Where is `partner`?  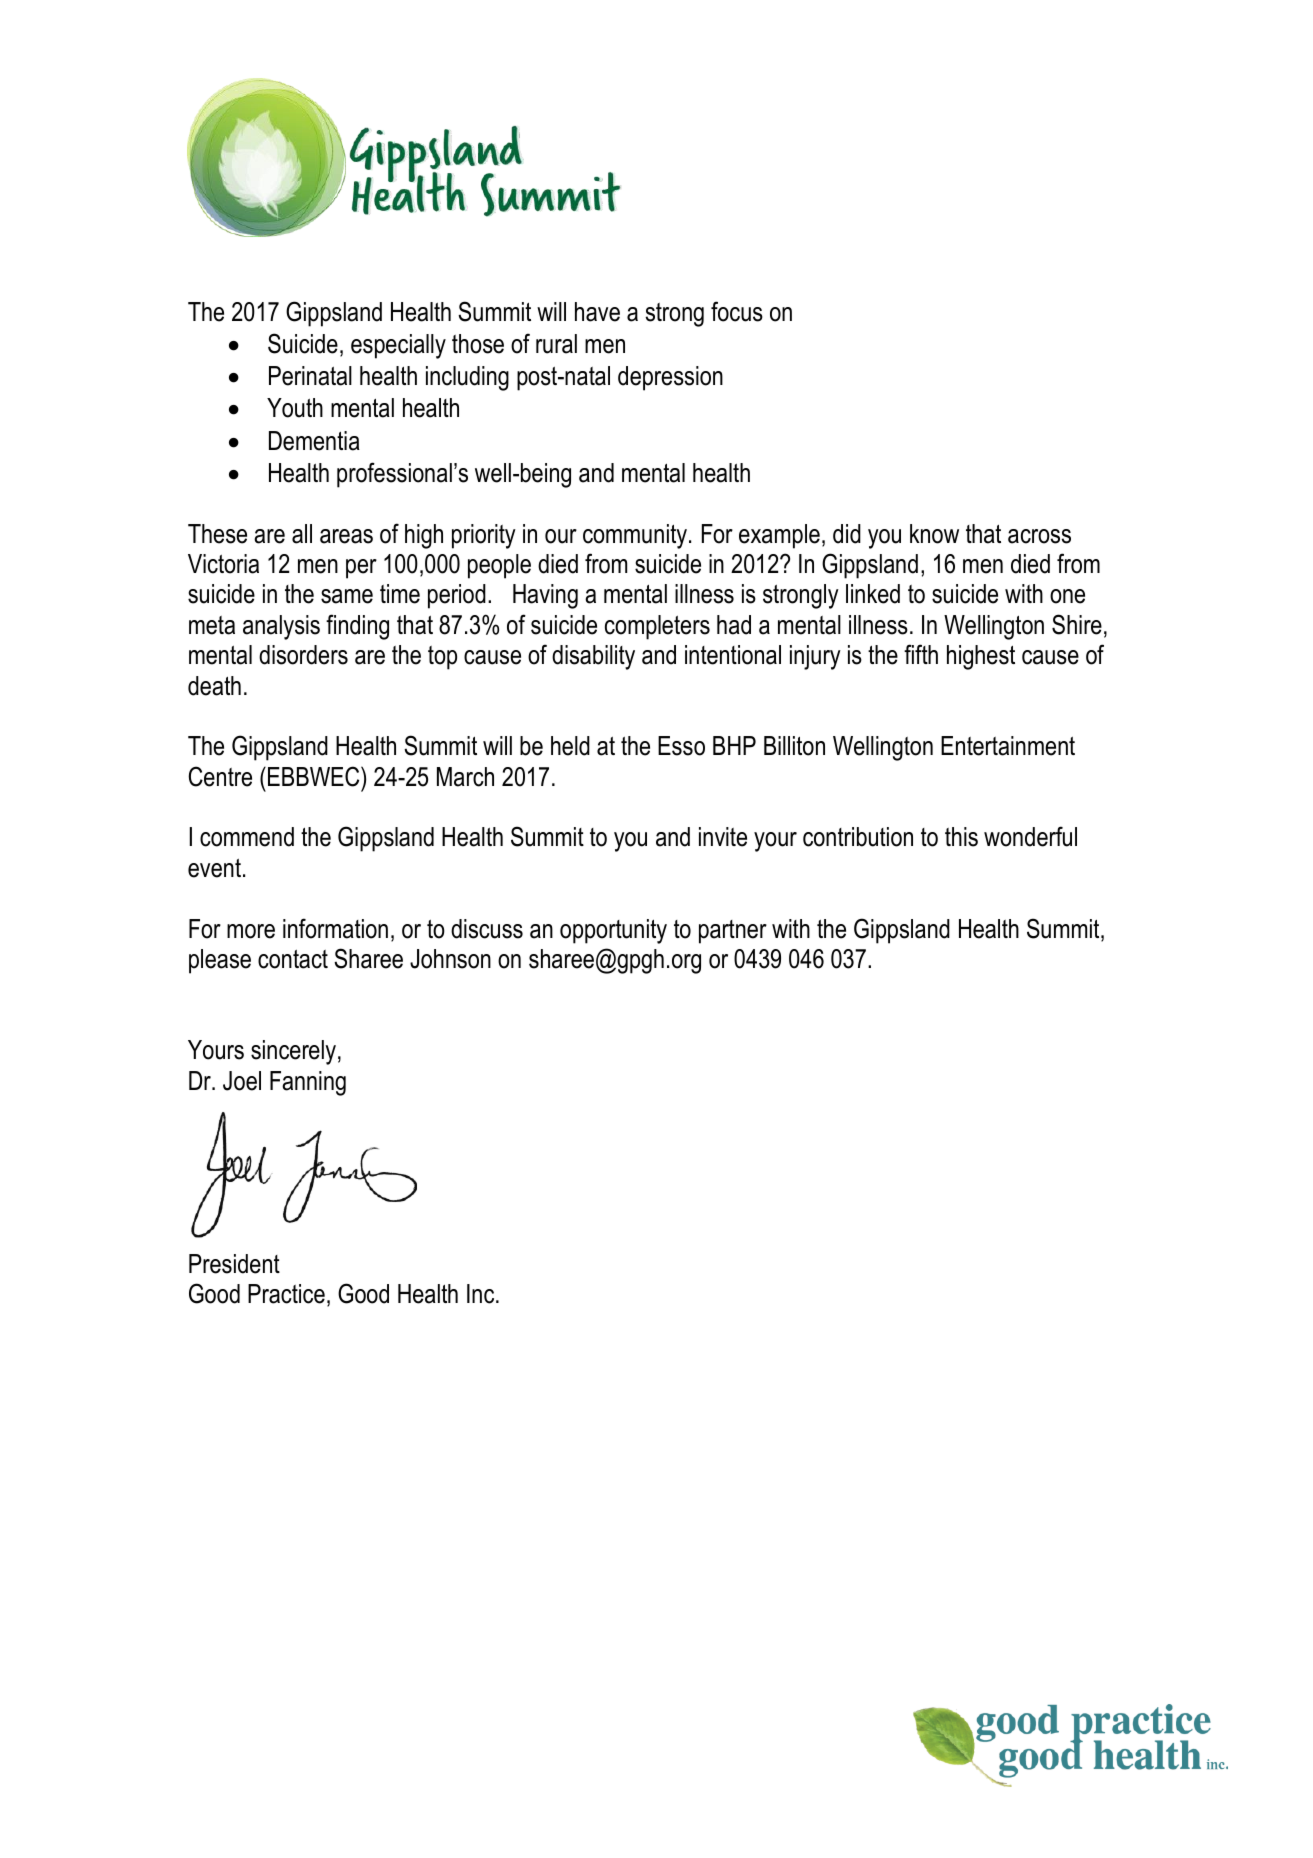
partner is located at coordinates (733, 932).
